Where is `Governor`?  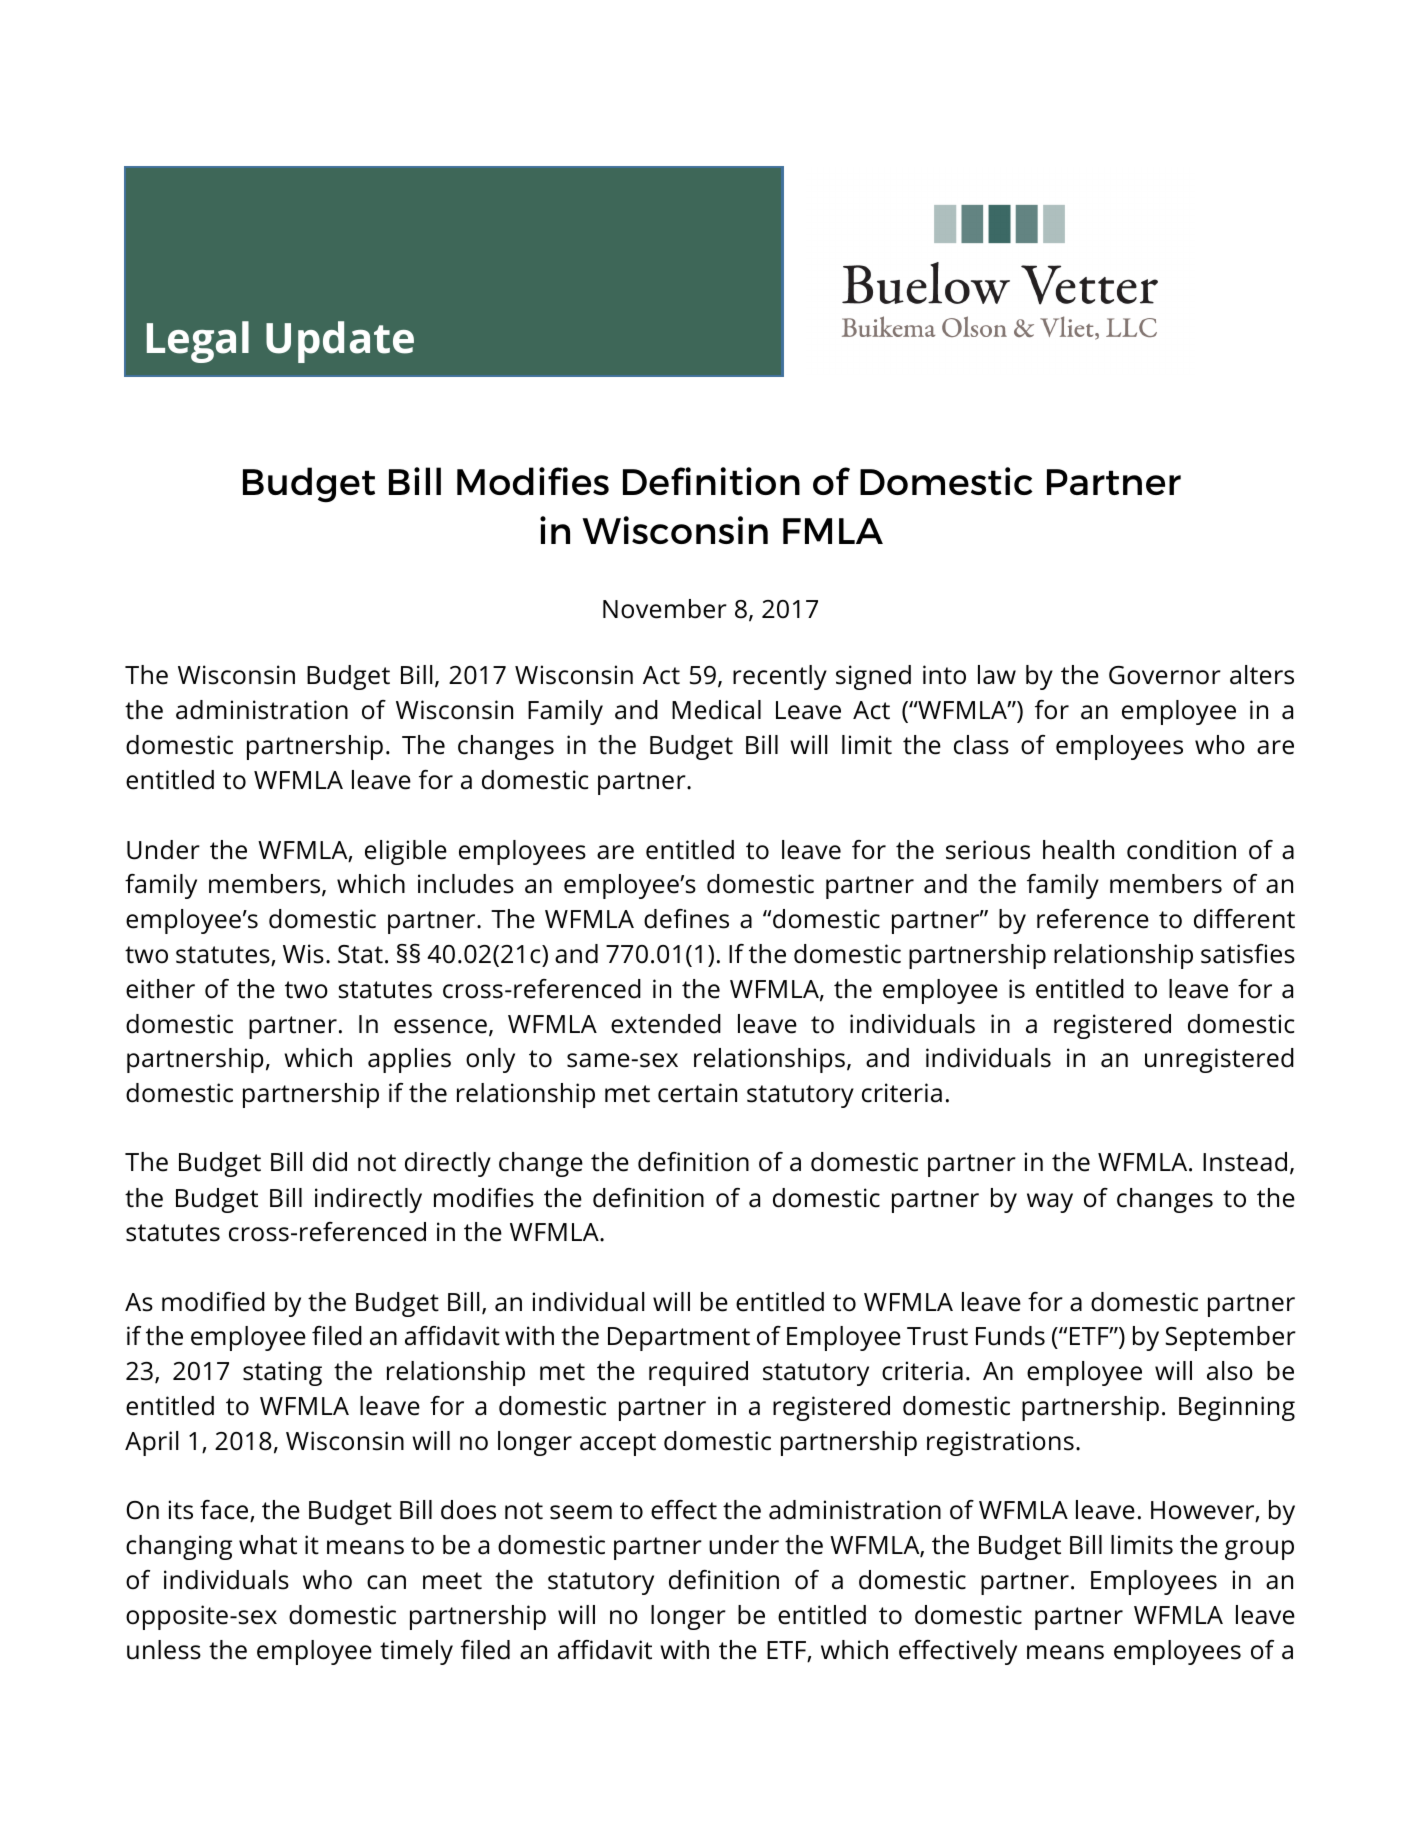
Governor is located at coordinates (1165, 675).
